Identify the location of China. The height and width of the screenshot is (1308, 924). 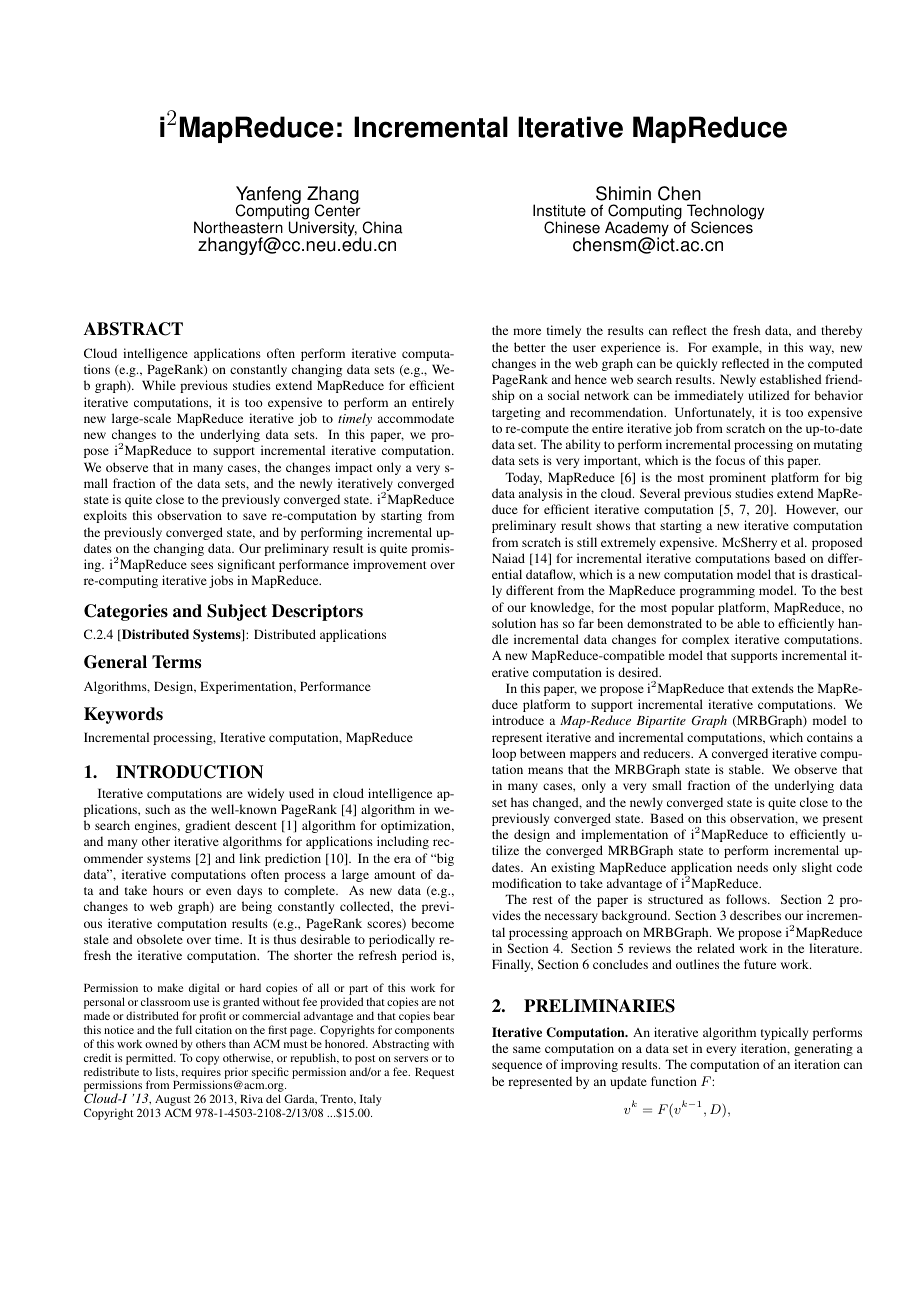
(382, 227).
